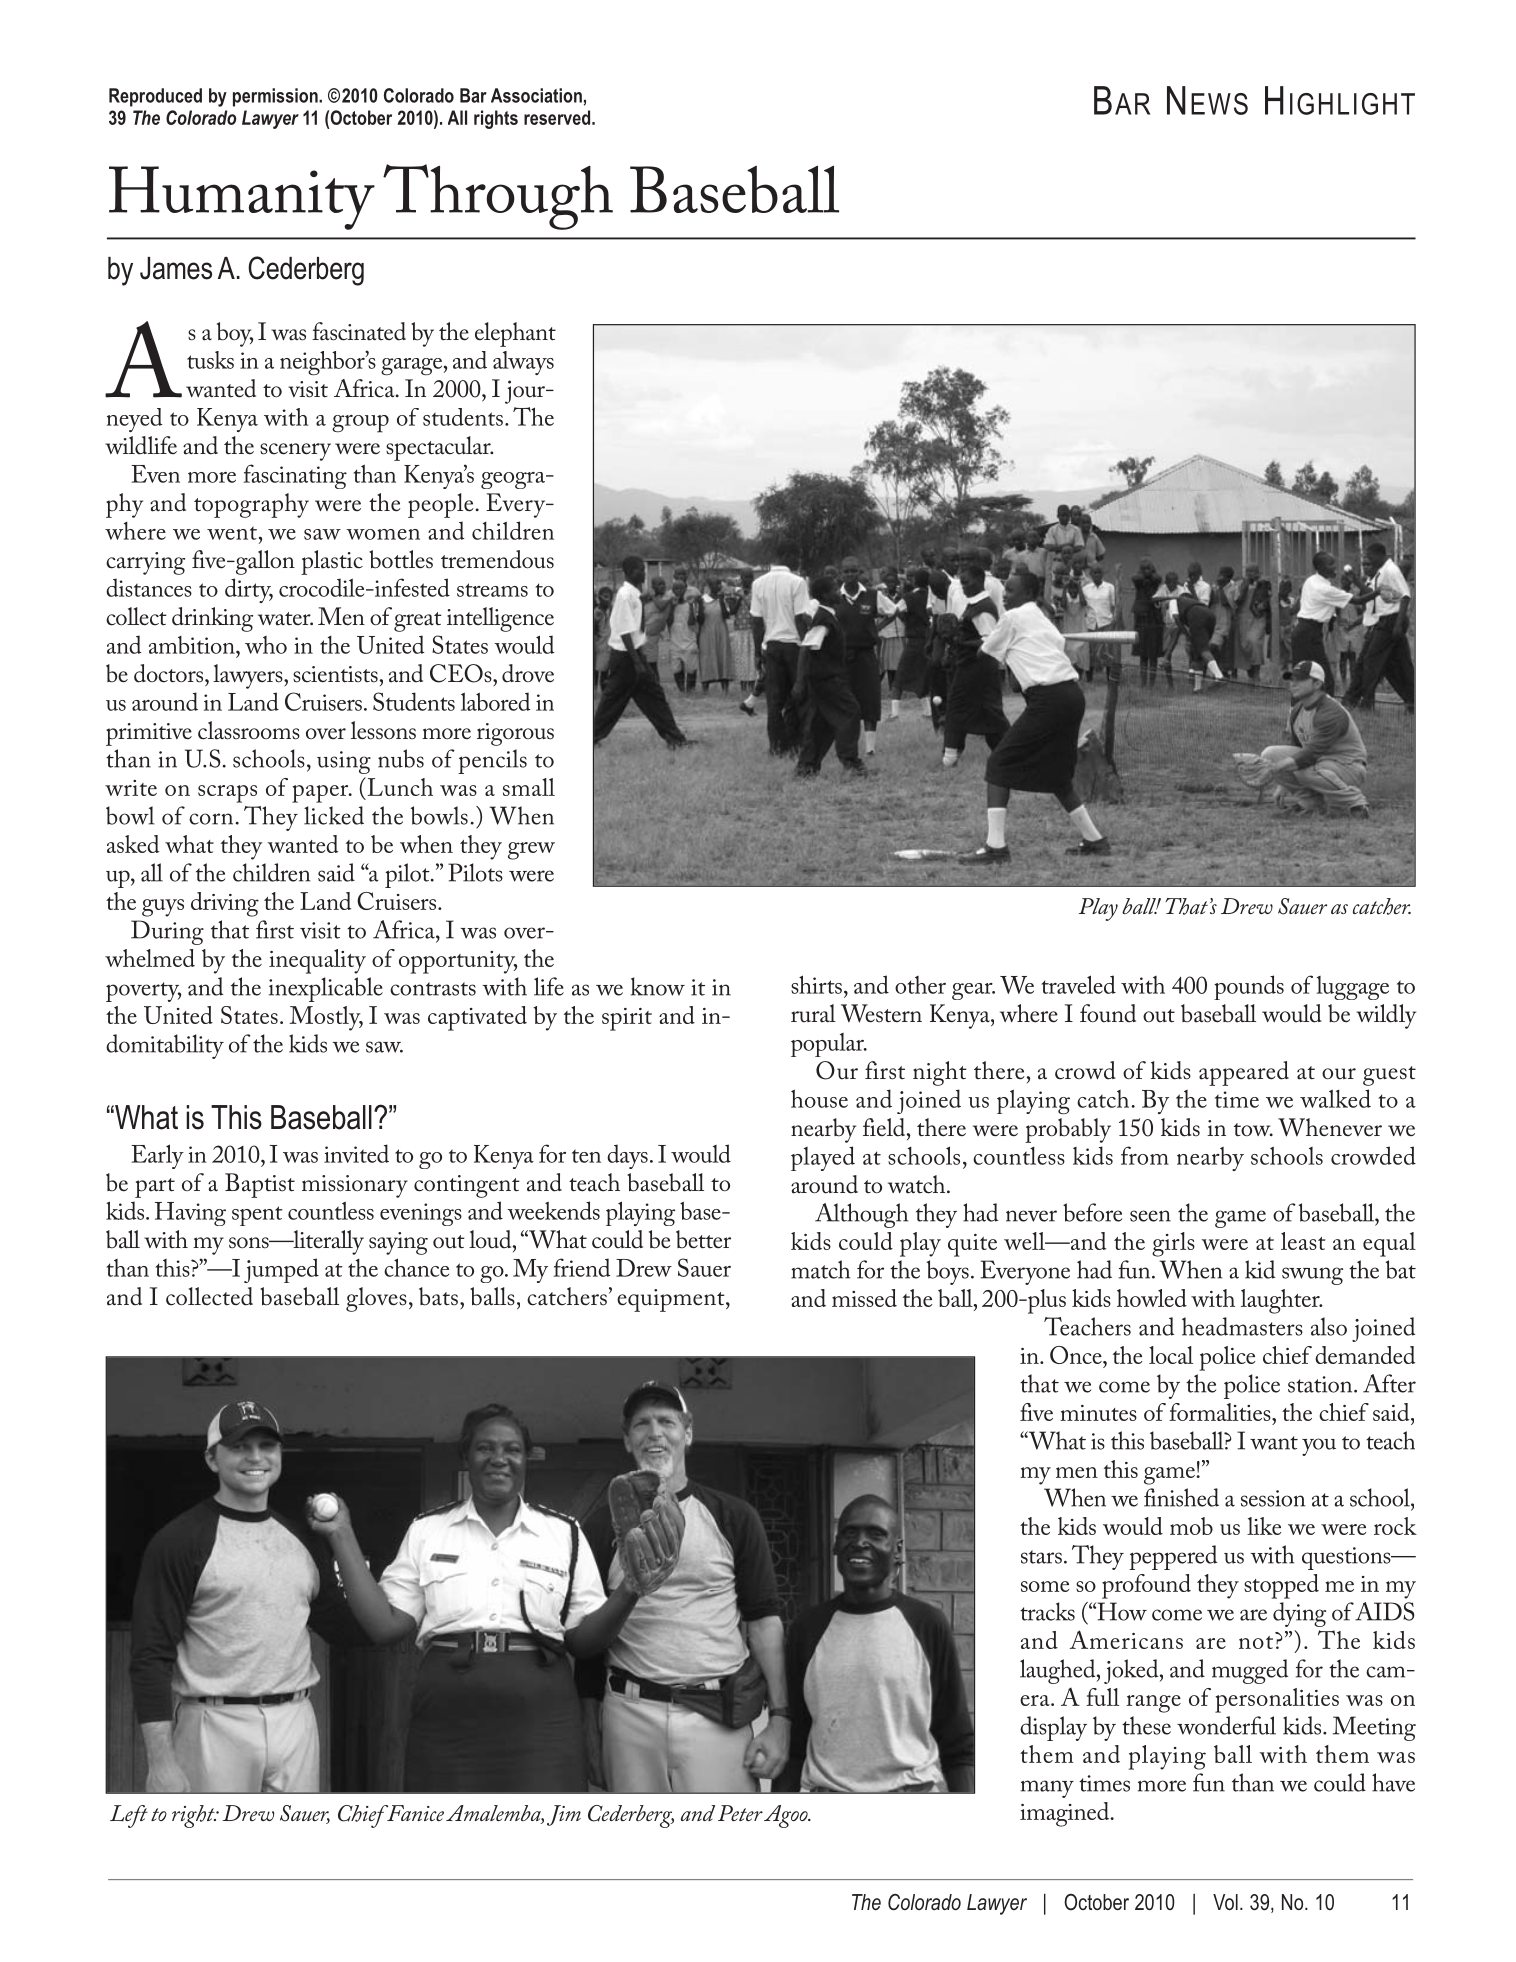  I want to click on permission, so click(276, 97).
